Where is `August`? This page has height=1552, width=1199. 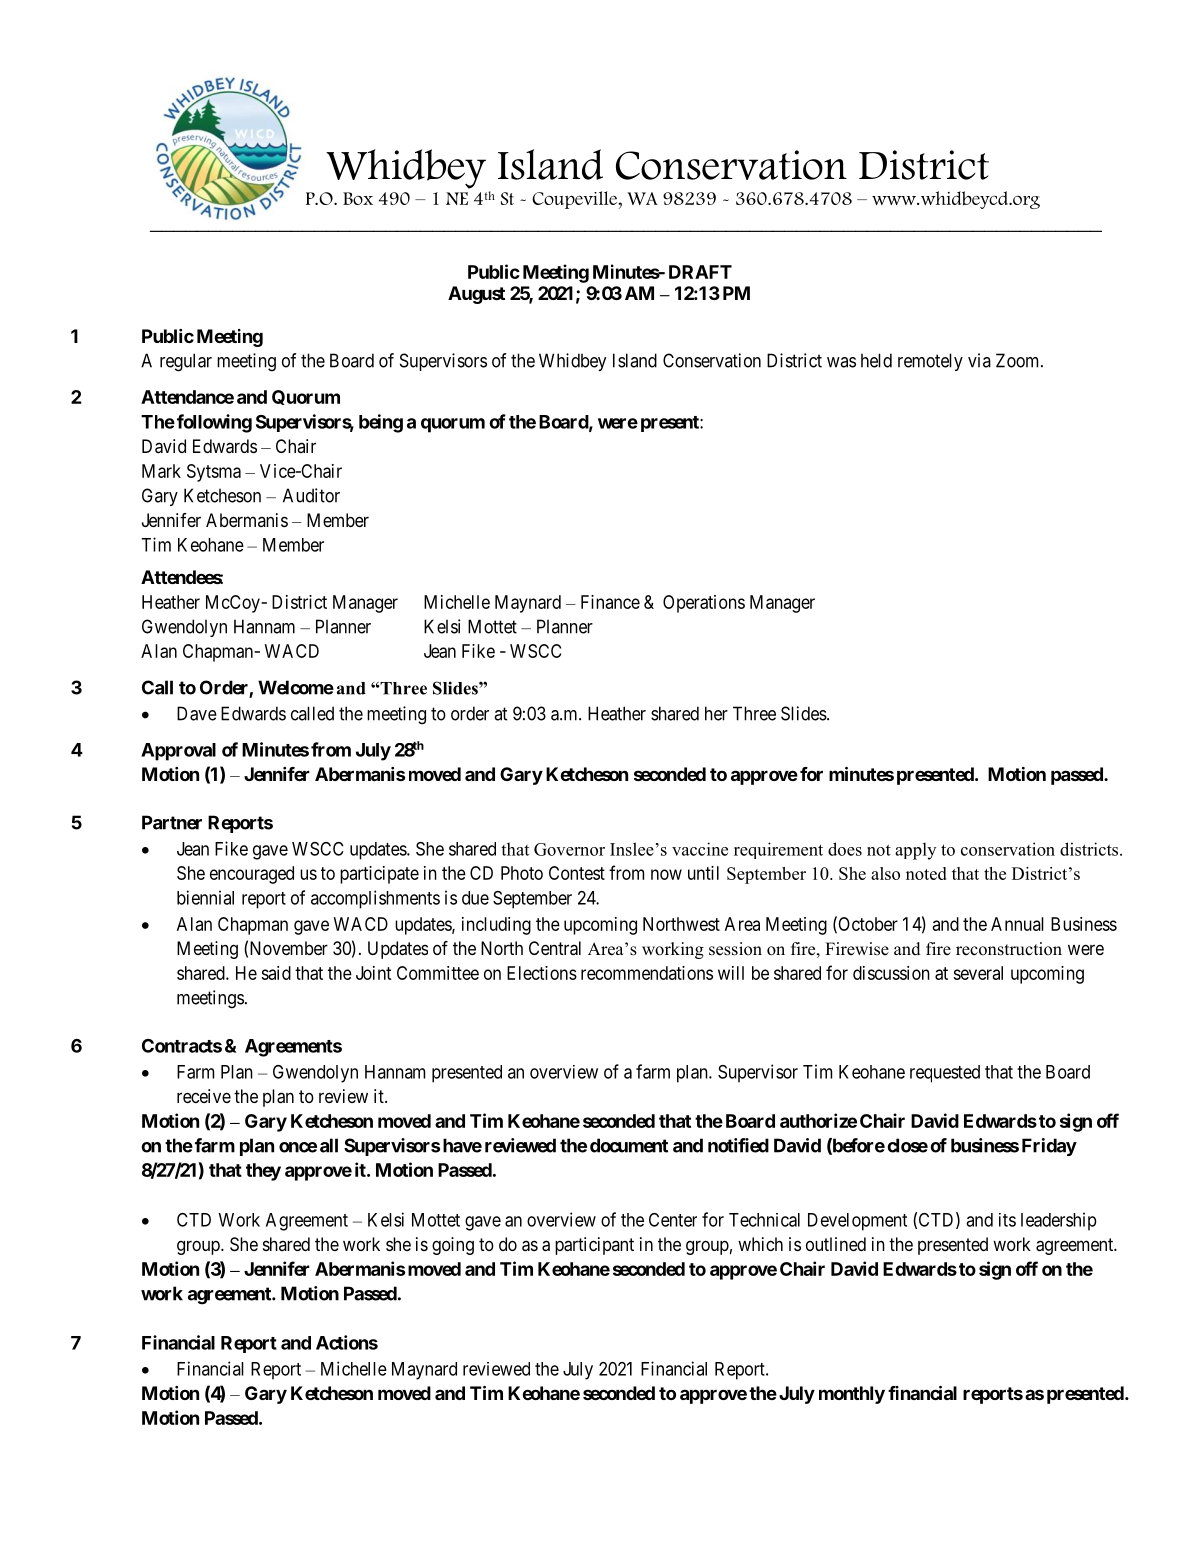
August is located at coordinates (476, 295).
